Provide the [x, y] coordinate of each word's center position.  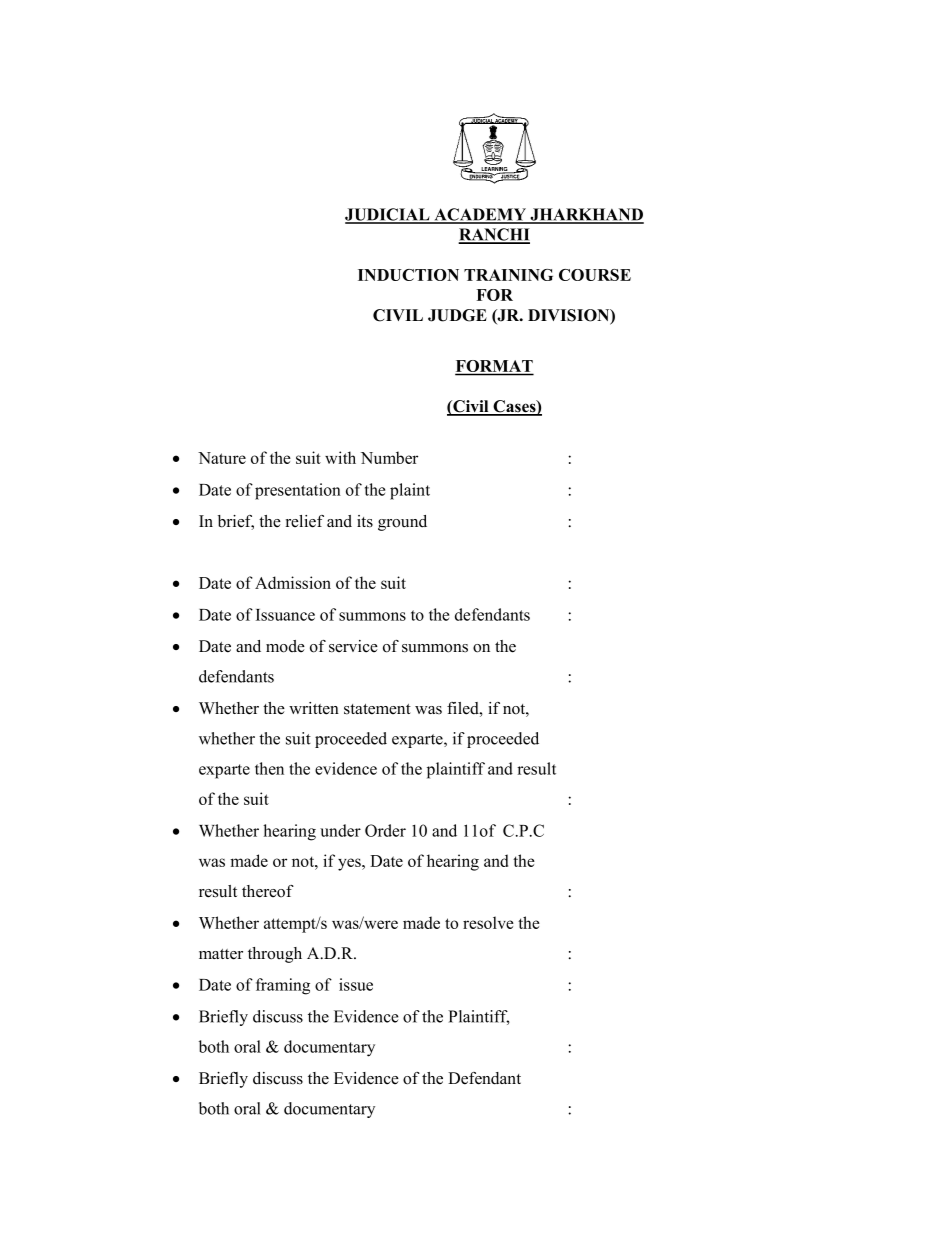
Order [385, 830]
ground [402, 523]
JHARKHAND [586, 215]
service [353, 646]
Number [389, 457]
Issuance [285, 615]
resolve [488, 922]
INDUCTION [408, 275]
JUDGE [457, 315]
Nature [222, 458]
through [275, 955]
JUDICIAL [388, 215]
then [269, 768]
